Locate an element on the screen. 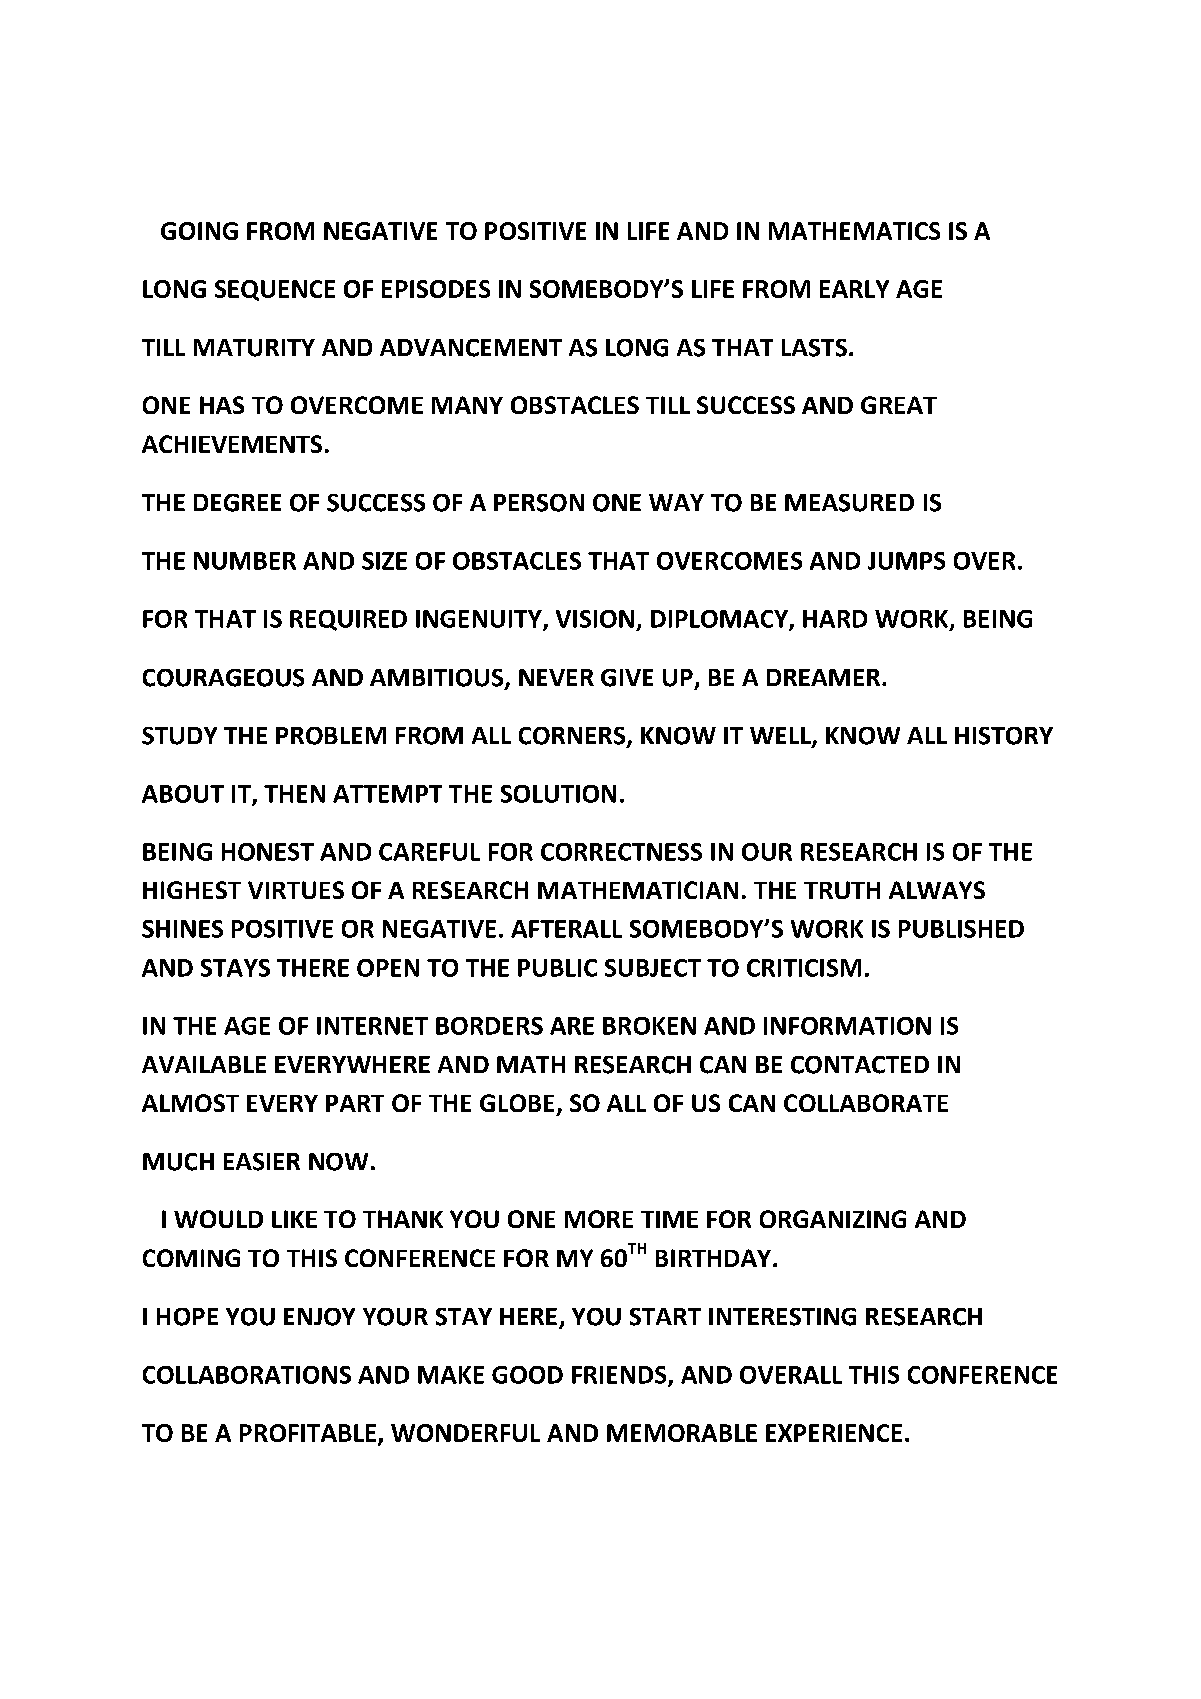 The width and height of the screenshot is (1201, 1699). SEQUENCE is located at coordinates (275, 290).
